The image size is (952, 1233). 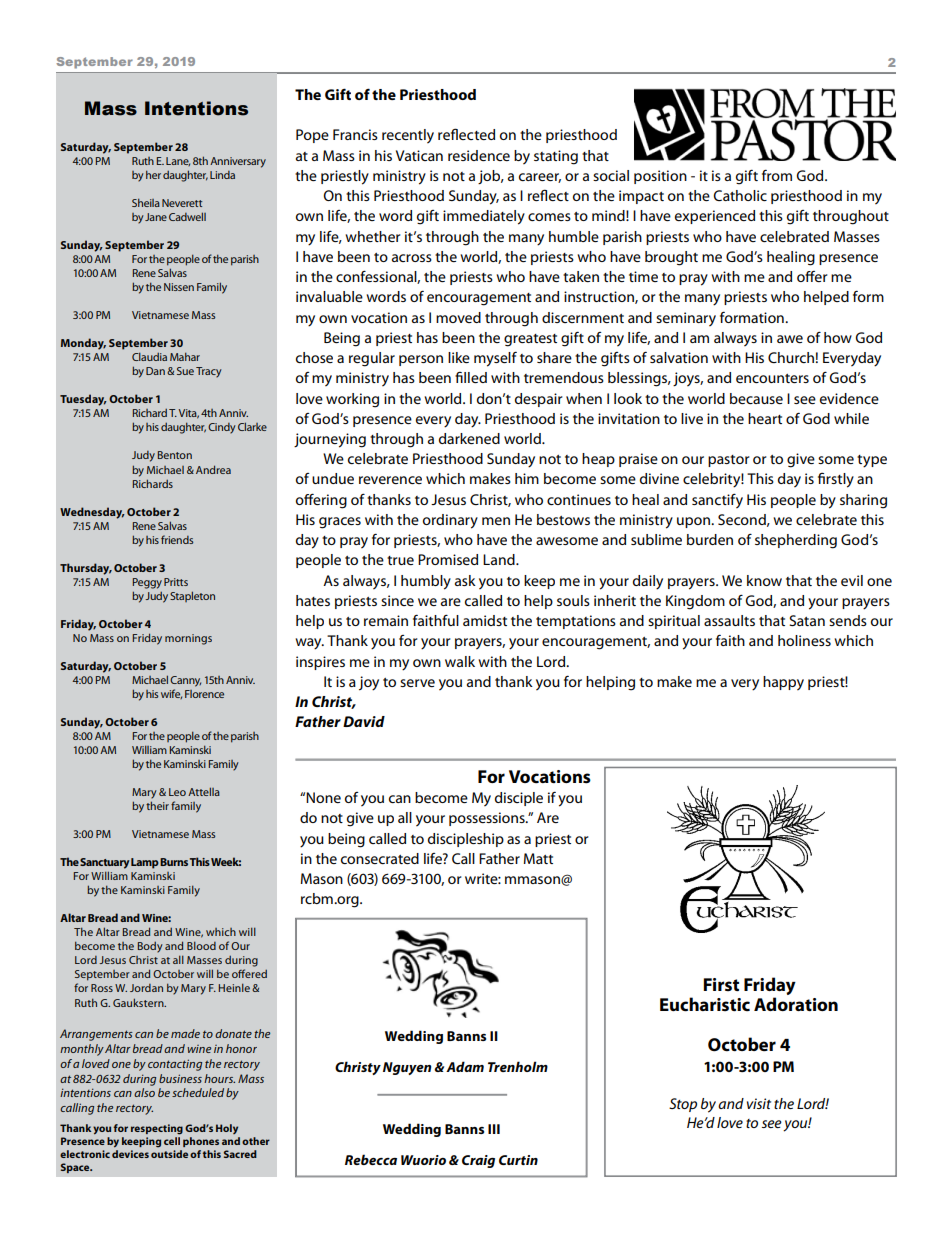 What do you see at coordinates (460, 661) in the document?
I see `walk` at bounding box center [460, 661].
